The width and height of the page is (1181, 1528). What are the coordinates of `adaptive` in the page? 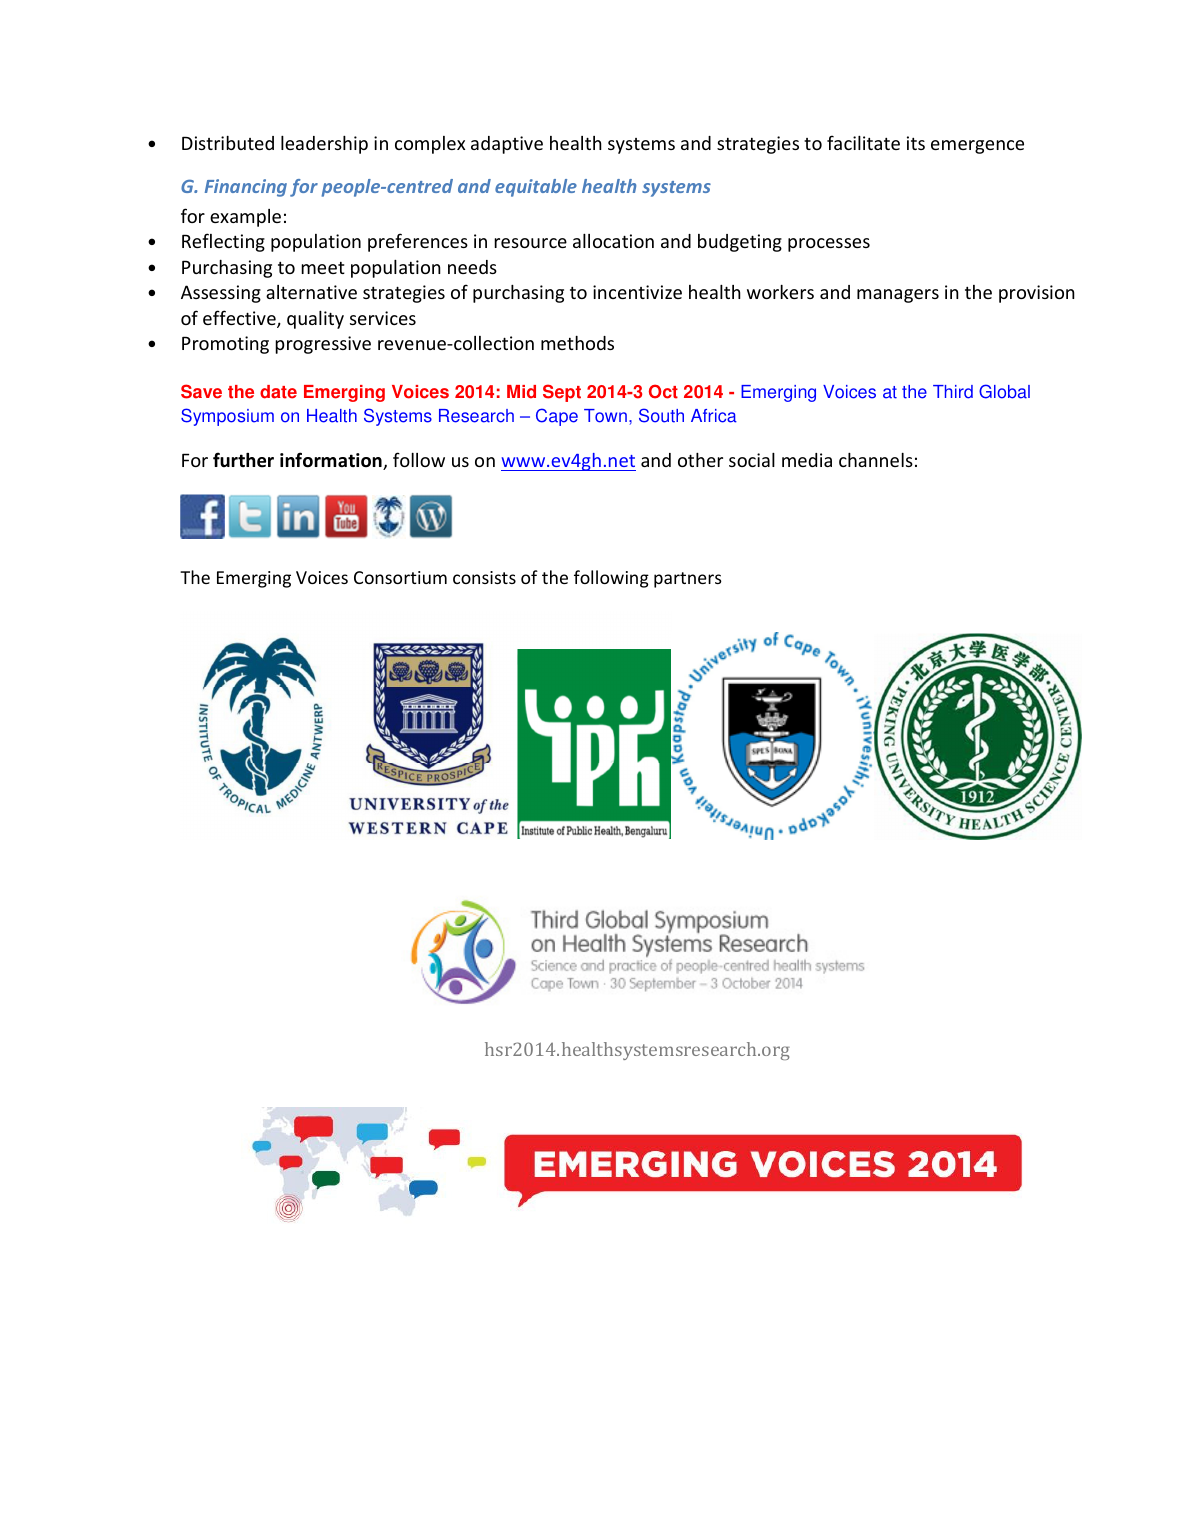 It's located at (507, 145).
